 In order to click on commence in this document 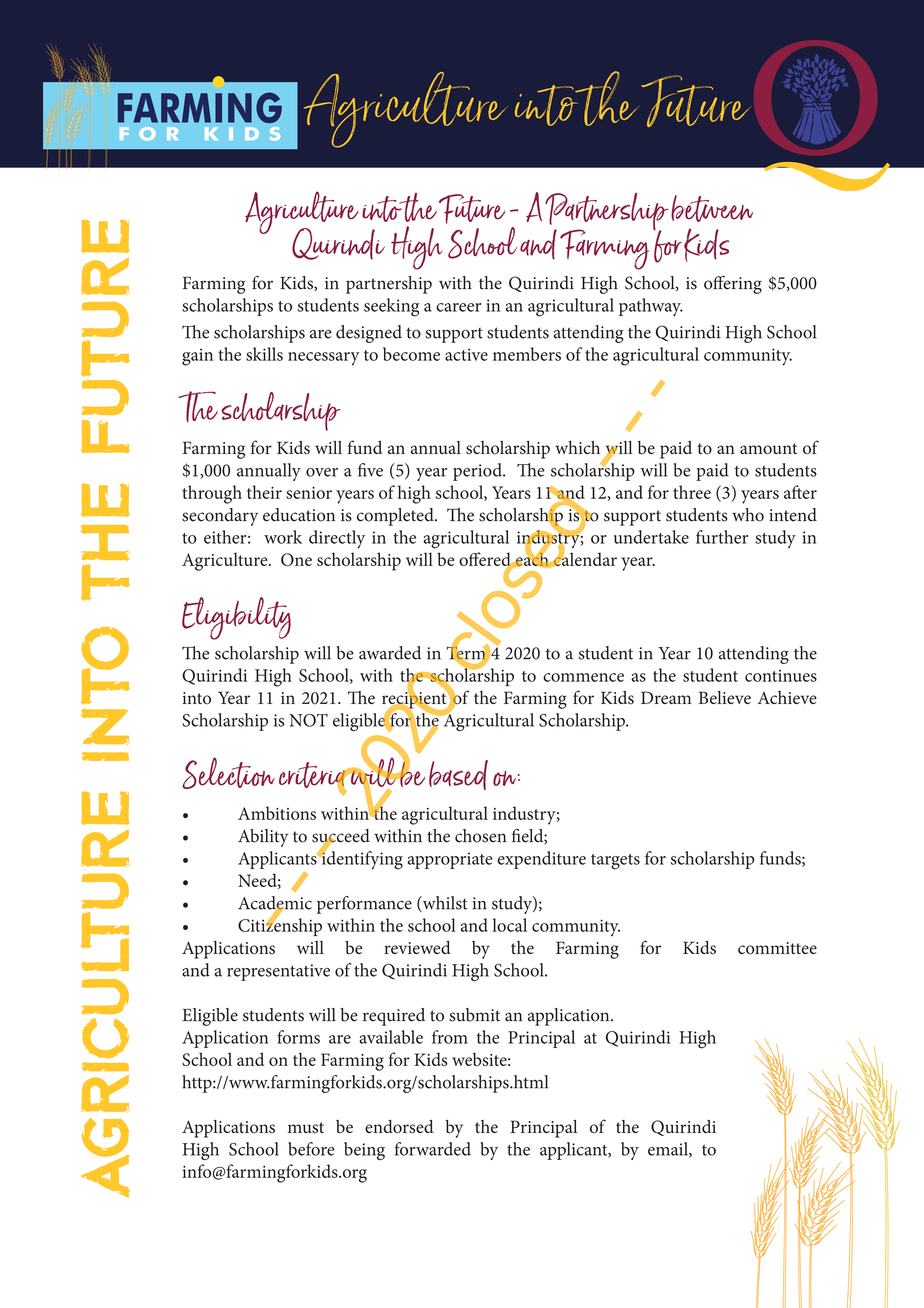, I will do `click(583, 677)`.
